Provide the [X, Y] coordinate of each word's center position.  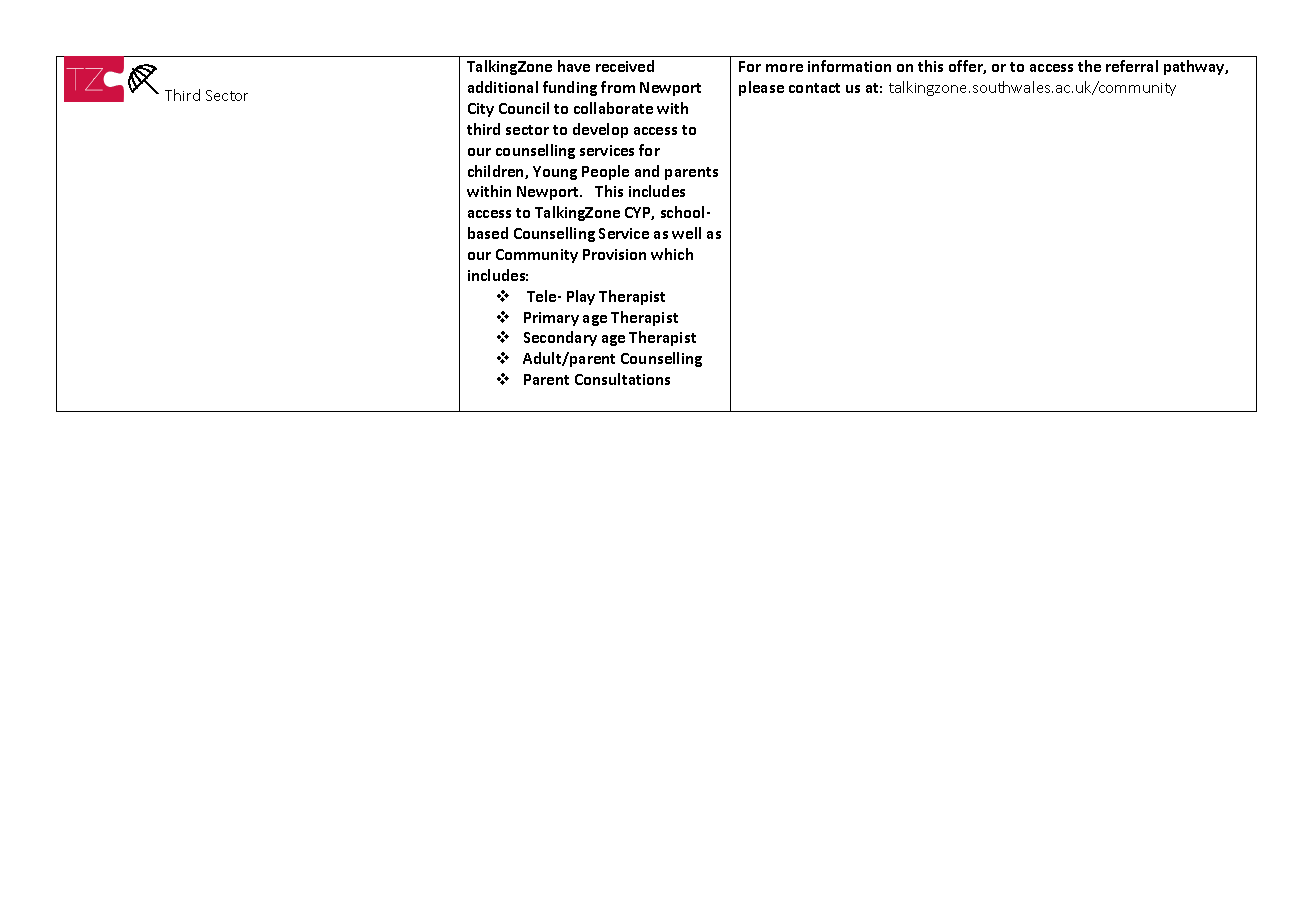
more [784, 68]
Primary [551, 319]
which [672, 254]
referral [1132, 66]
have [574, 66]
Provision [614, 254]
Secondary [560, 338]
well [686, 233]
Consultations [622, 379]
